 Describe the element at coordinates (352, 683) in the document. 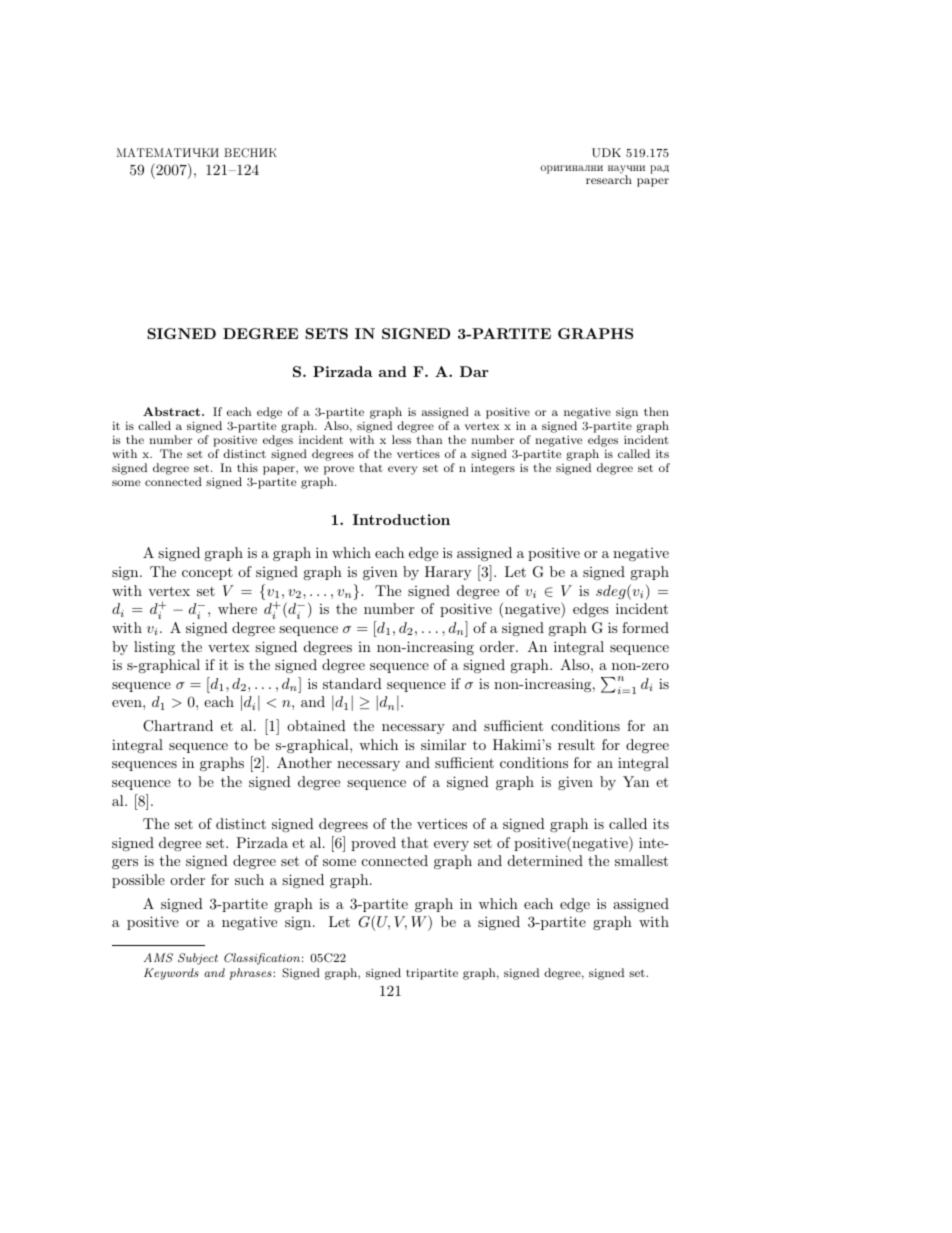

I see `standard` at that location.
